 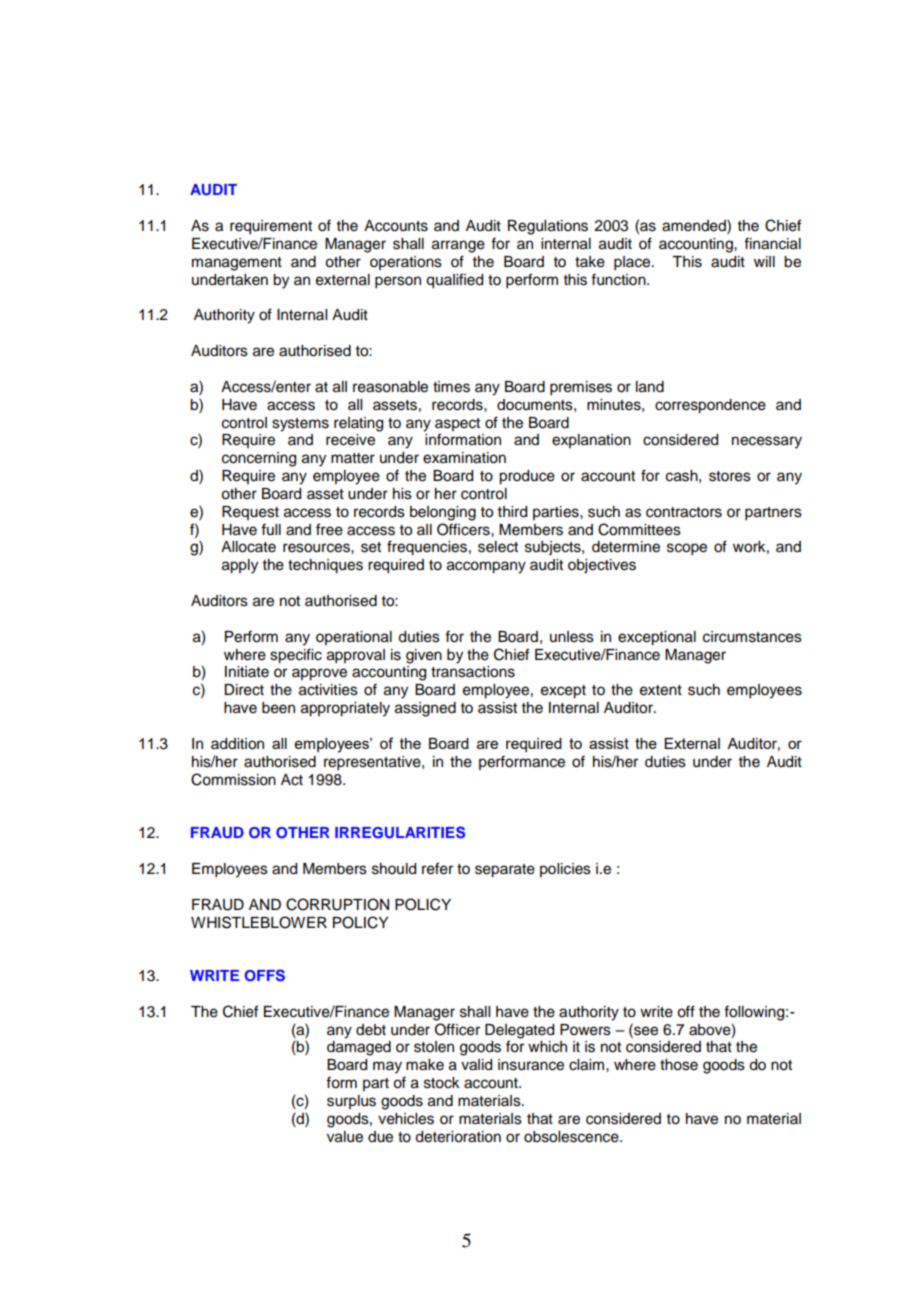 I want to click on management, so click(x=237, y=264).
